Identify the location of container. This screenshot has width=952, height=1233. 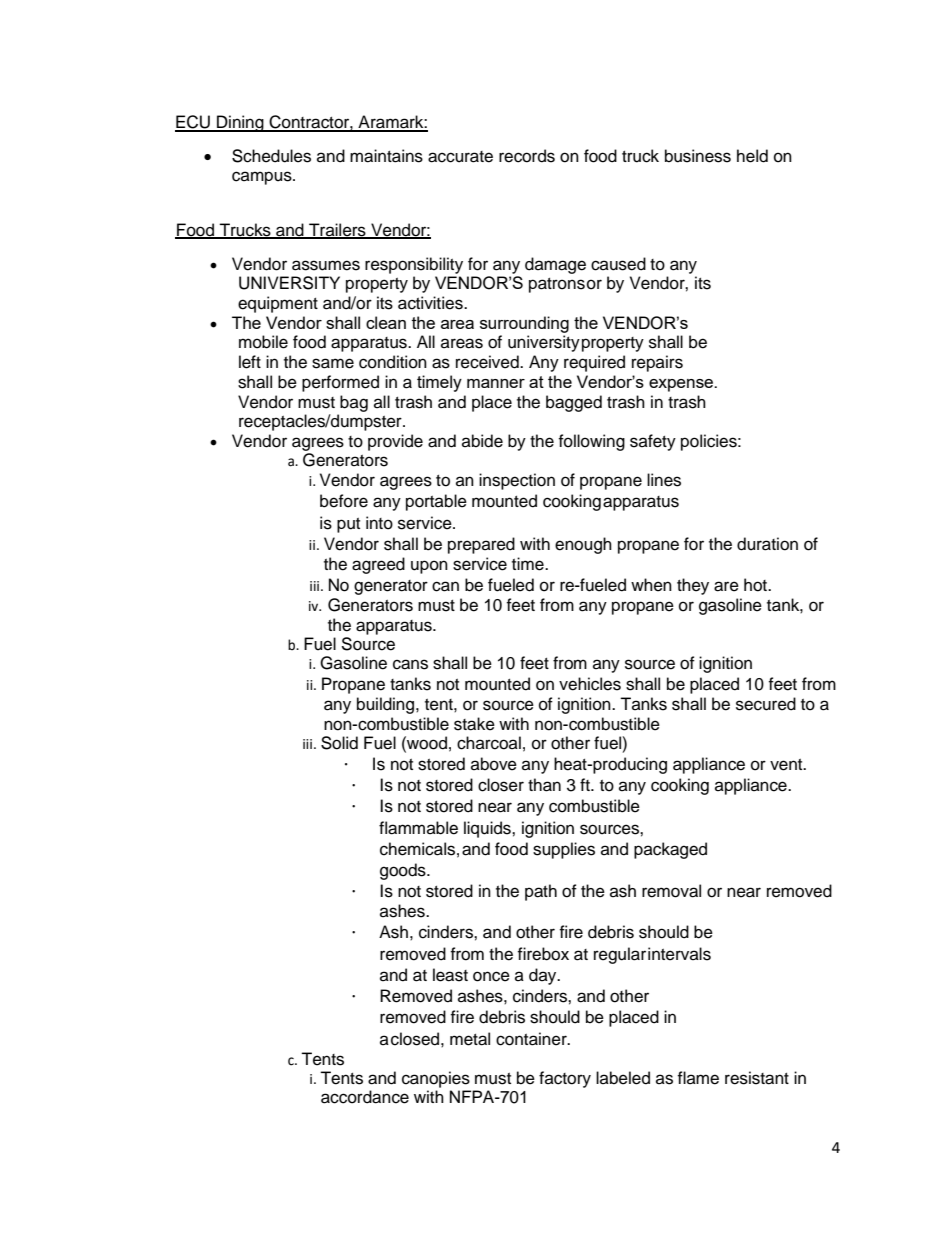
(532, 1039).
